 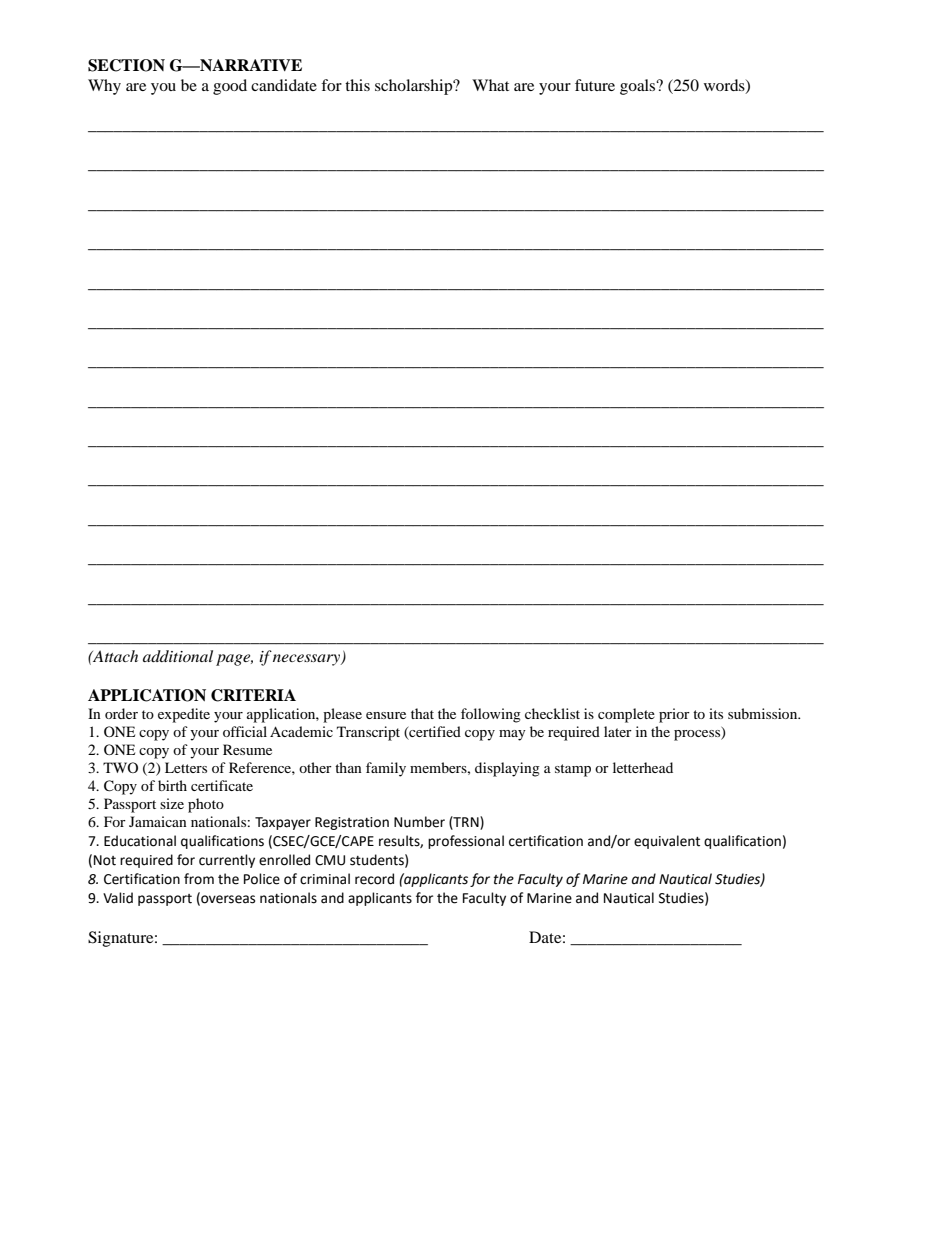 What do you see at coordinates (199, 879) in the document?
I see `from` at bounding box center [199, 879].
